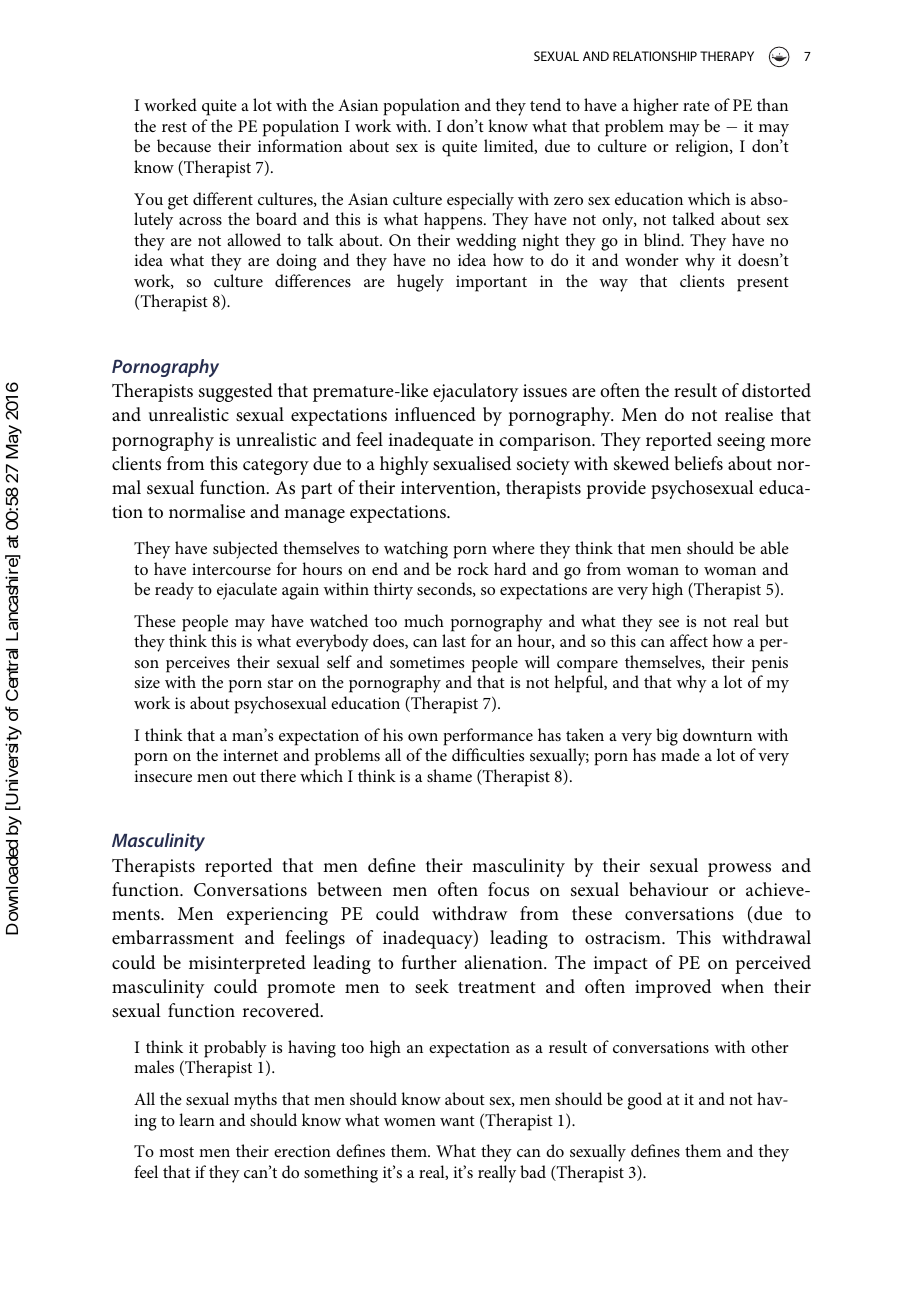 This document has width=923, height=1316. Describe the element at coordinates (449, 775) in the document. I see `shame` at that location.
